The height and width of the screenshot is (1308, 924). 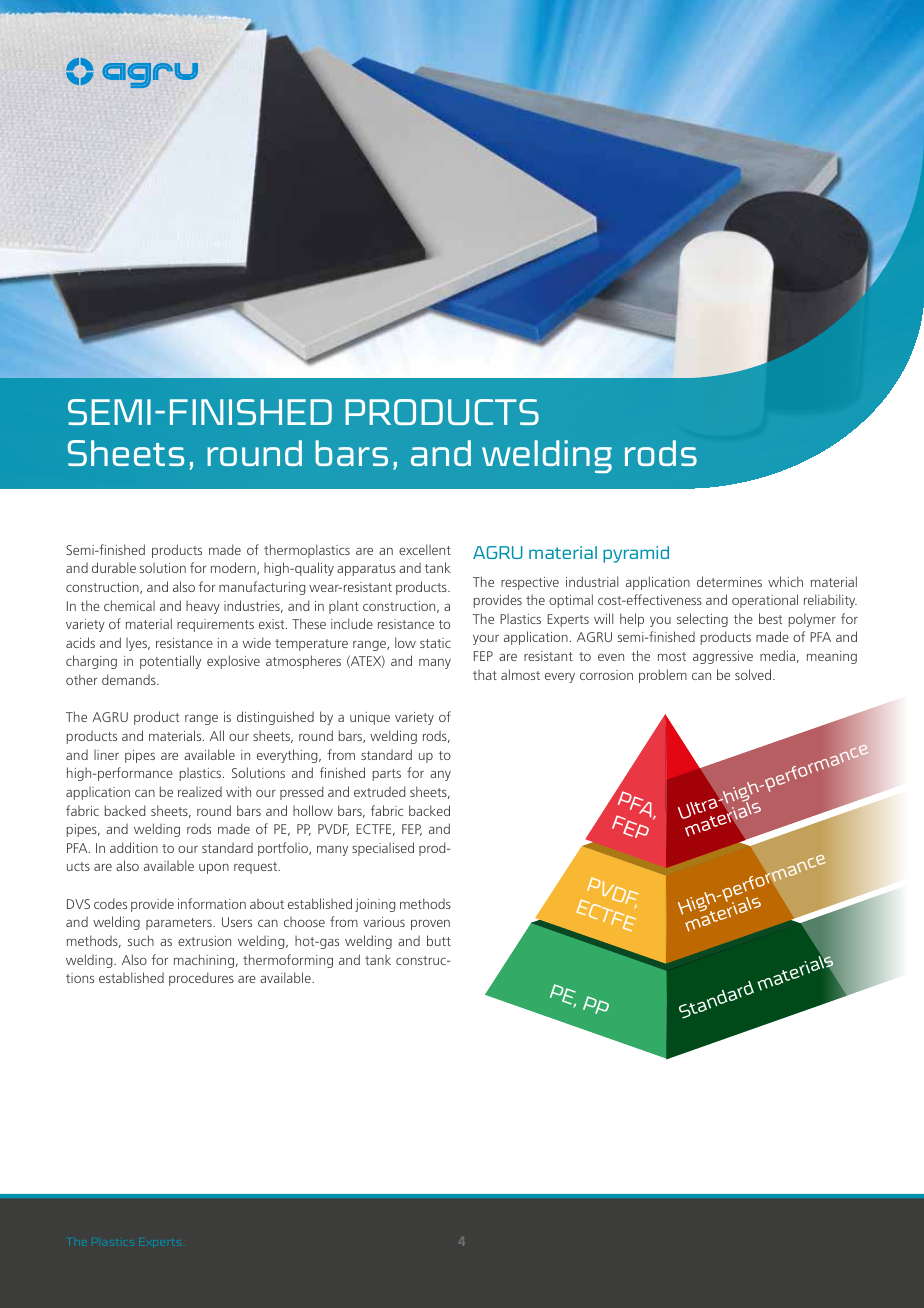 What do you see at coordinates (754, 674) in the screenshot?
I see `solved` at bounding box center [754, 674].
